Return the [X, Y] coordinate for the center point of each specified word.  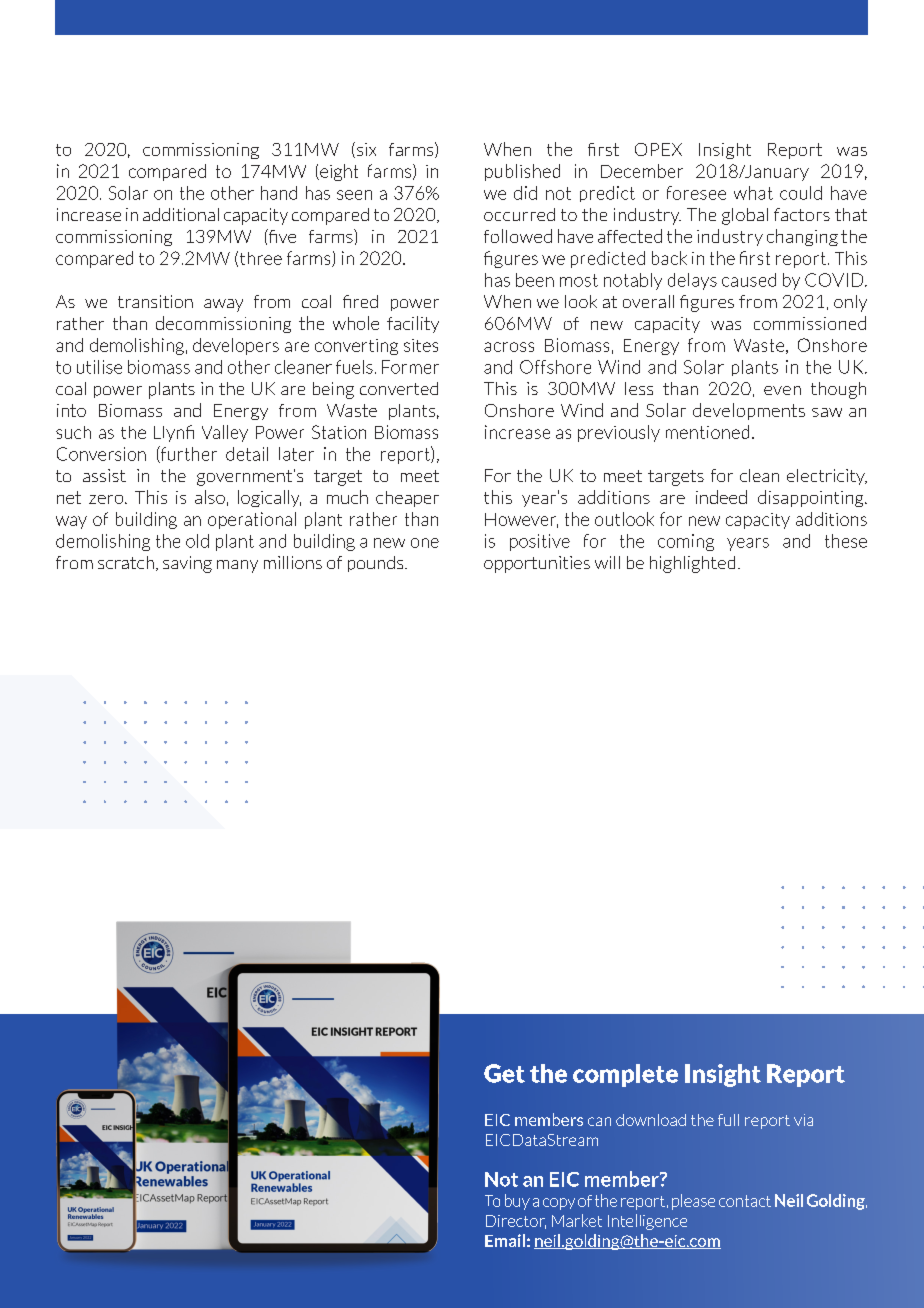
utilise [99, 367]
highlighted [692, 564]
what [753, 193]
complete [625, 1075]
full [728, 1120]
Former [410, 367]
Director [516, 1222]
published [522, 172]
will [607, 562]
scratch [126, 562]
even [782, 390]
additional [181, 214]
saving [187, 564]
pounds [377, 564]
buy [517, 1202]
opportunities [537, 564]
